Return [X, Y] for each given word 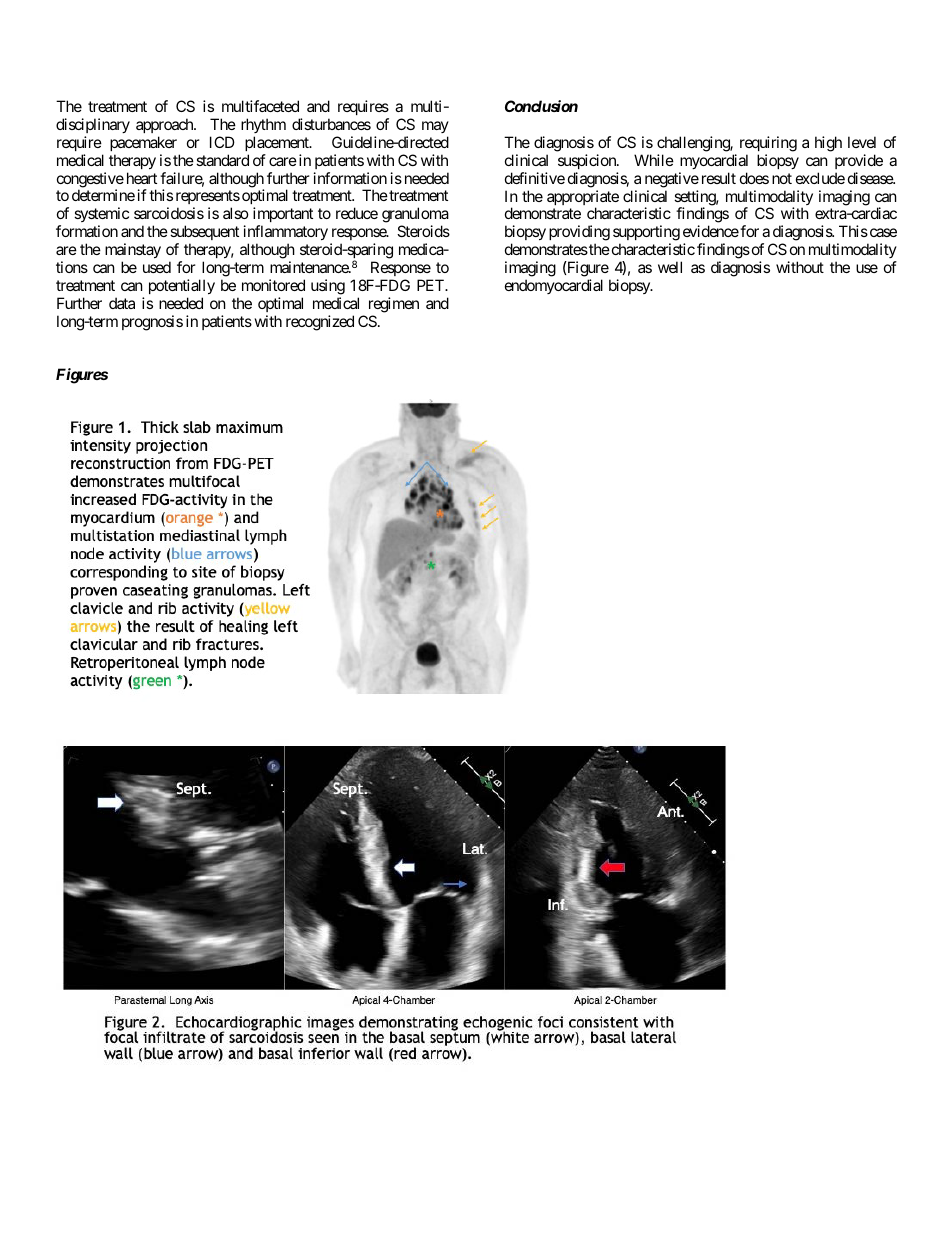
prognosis [152, 323]
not [782, 178]
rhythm [263, 125]
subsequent [204, 232]
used [157, 267]
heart [142, 178]
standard [222, 160]
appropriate [583, 199]
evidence [711, 231]
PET [431, 285]
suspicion [588, 161]
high [828, 144]
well [670, 267]
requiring [768, 144]
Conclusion [541, 106]
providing [579, 234]
